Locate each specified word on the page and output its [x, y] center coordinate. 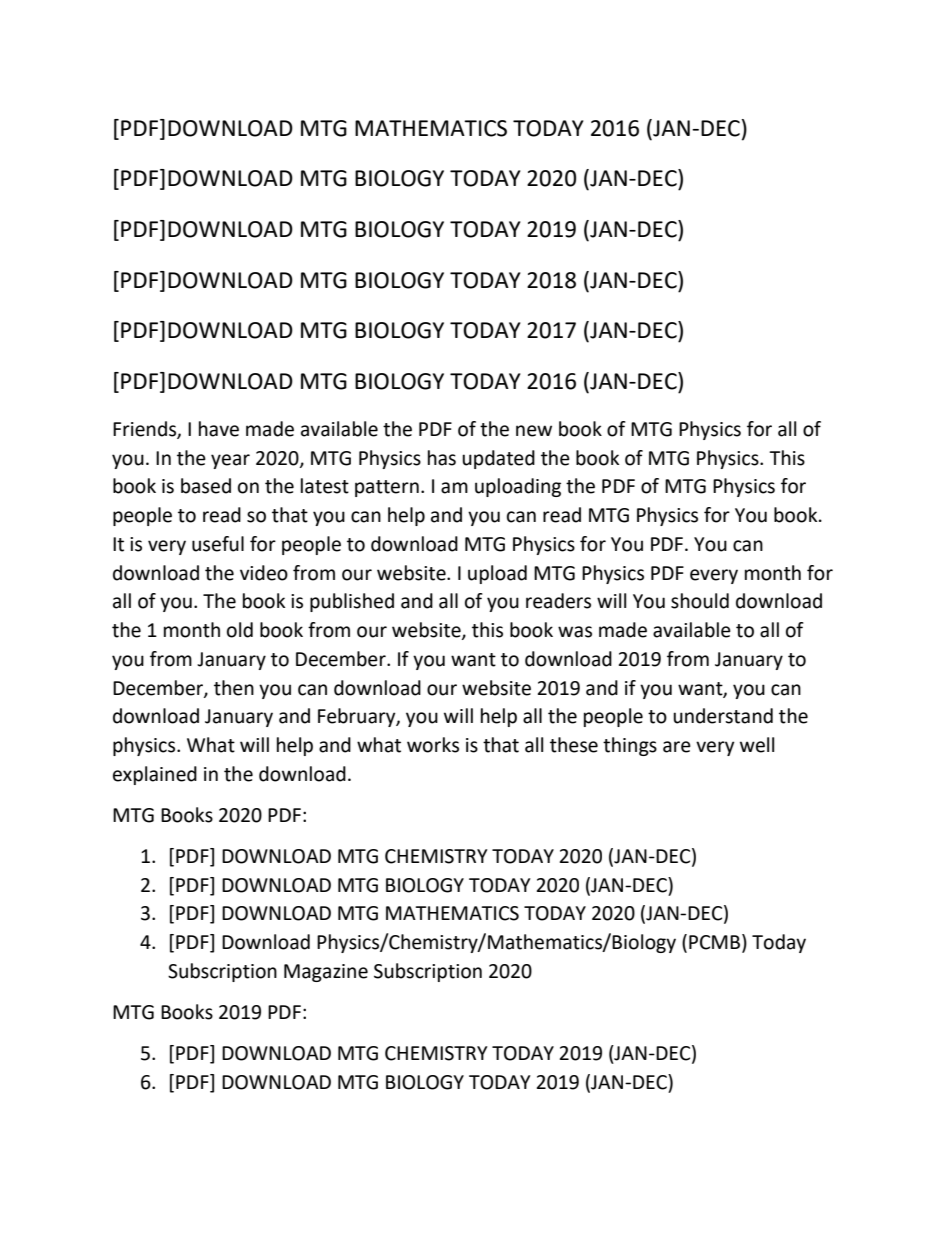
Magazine [326, 973]
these [574, 745]
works [433, 745]
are [677, 747]
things [630, 746]
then [234, 688]
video [264, 573]
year [230, 461]
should [700, 601]
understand [723, 716]
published [352, 602]
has [442, 458]
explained [155, 775]
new [534, 431]
